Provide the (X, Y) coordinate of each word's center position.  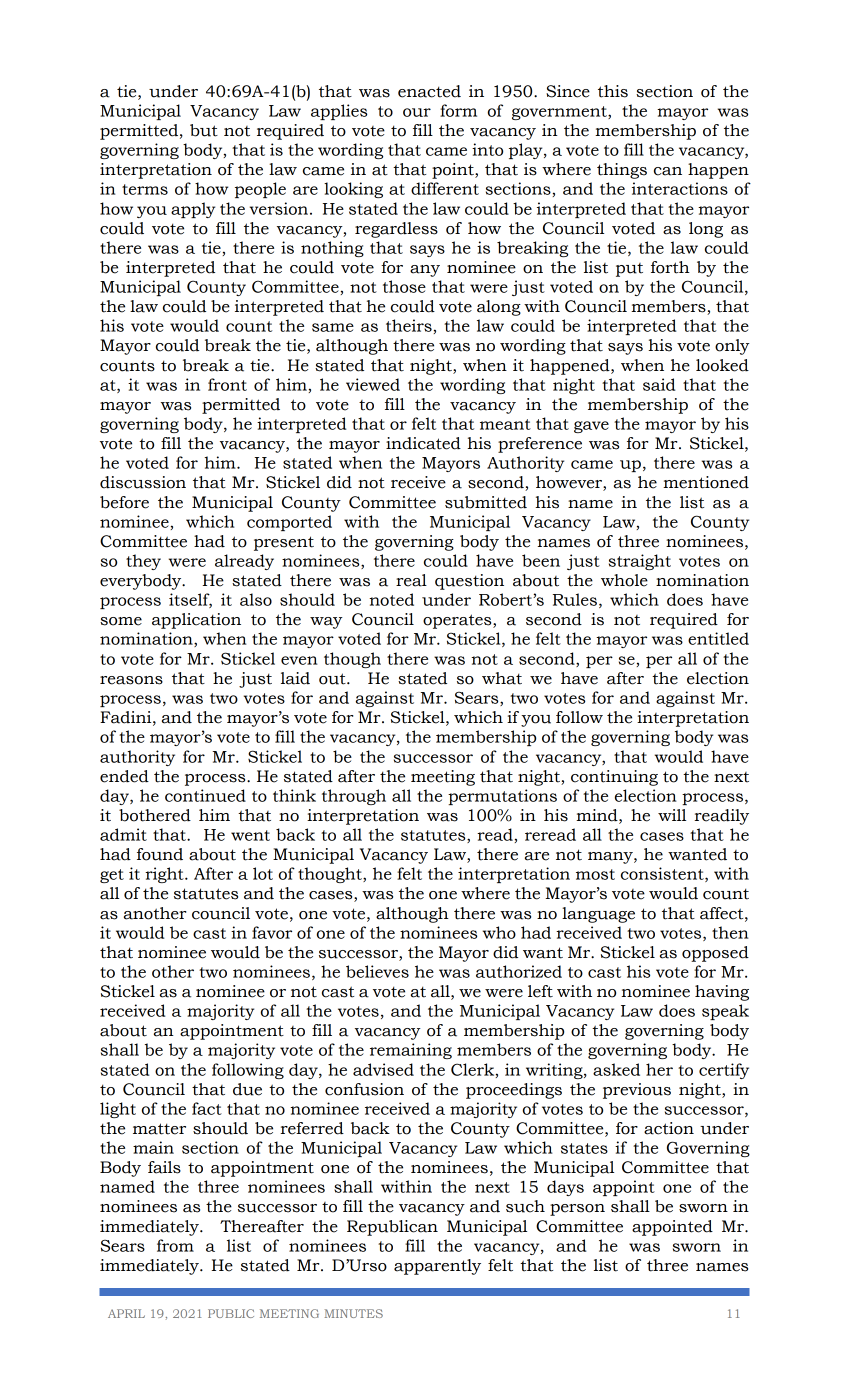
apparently (437, 1267)
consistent (663, 874)
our (417, 112)
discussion (143, 482)
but (204, 130)
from (175, 1245)
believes (377, 971)
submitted (486, 502)
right (165, 875)
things (622, 171)
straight (640, 562)
